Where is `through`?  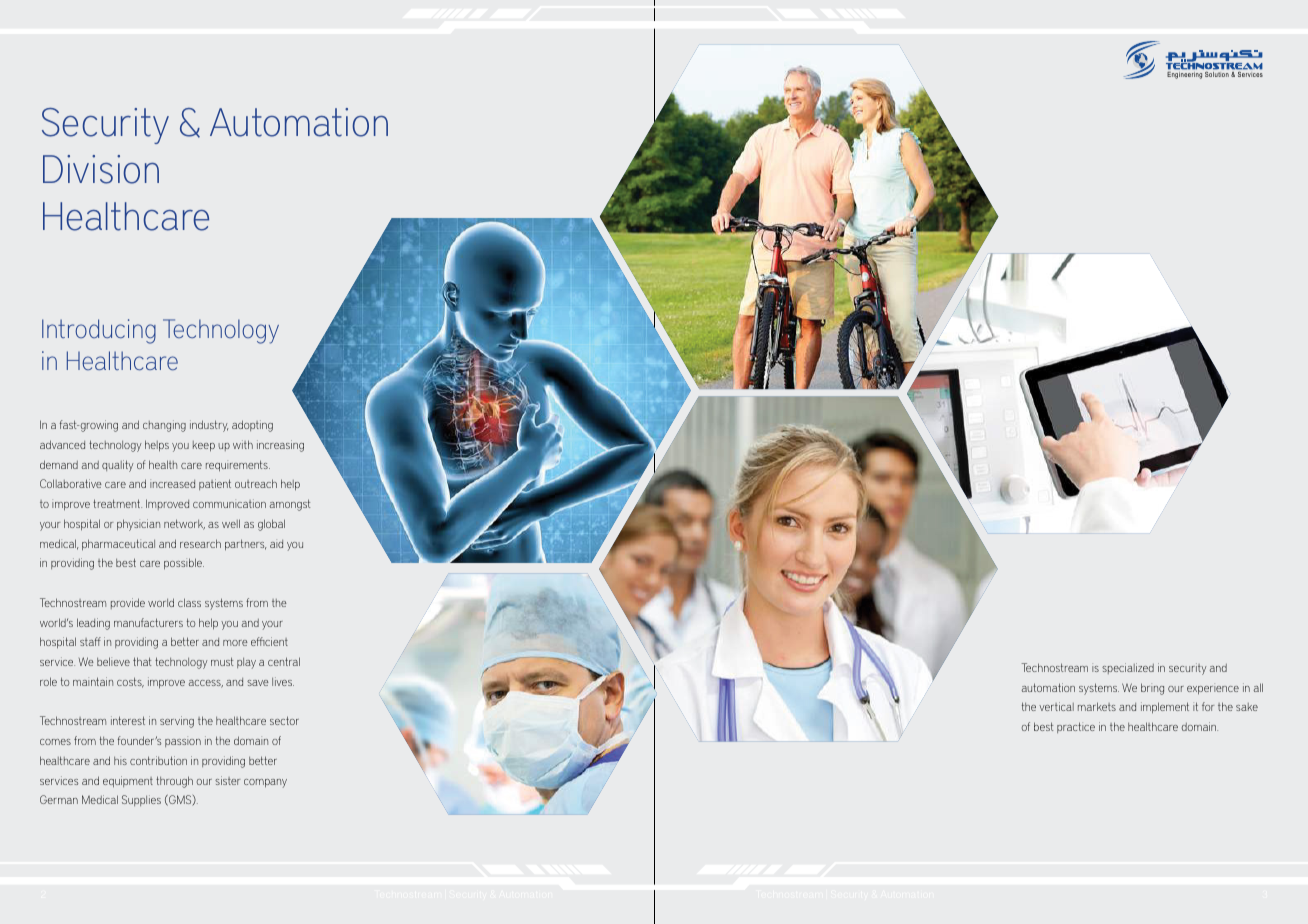
through is located at coordinates (174, 782).
